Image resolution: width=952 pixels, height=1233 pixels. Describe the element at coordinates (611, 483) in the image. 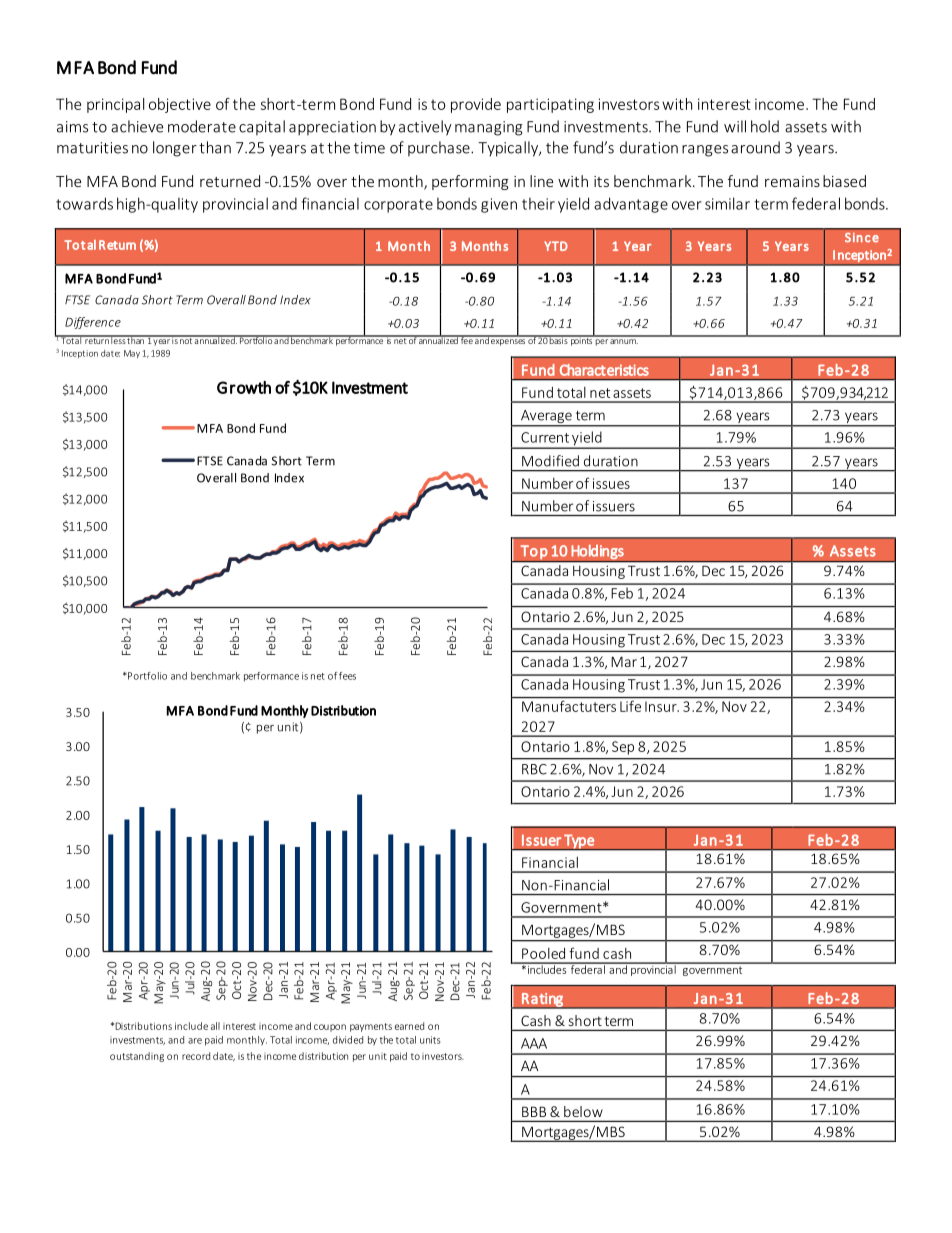

I see `issues` at that location.
